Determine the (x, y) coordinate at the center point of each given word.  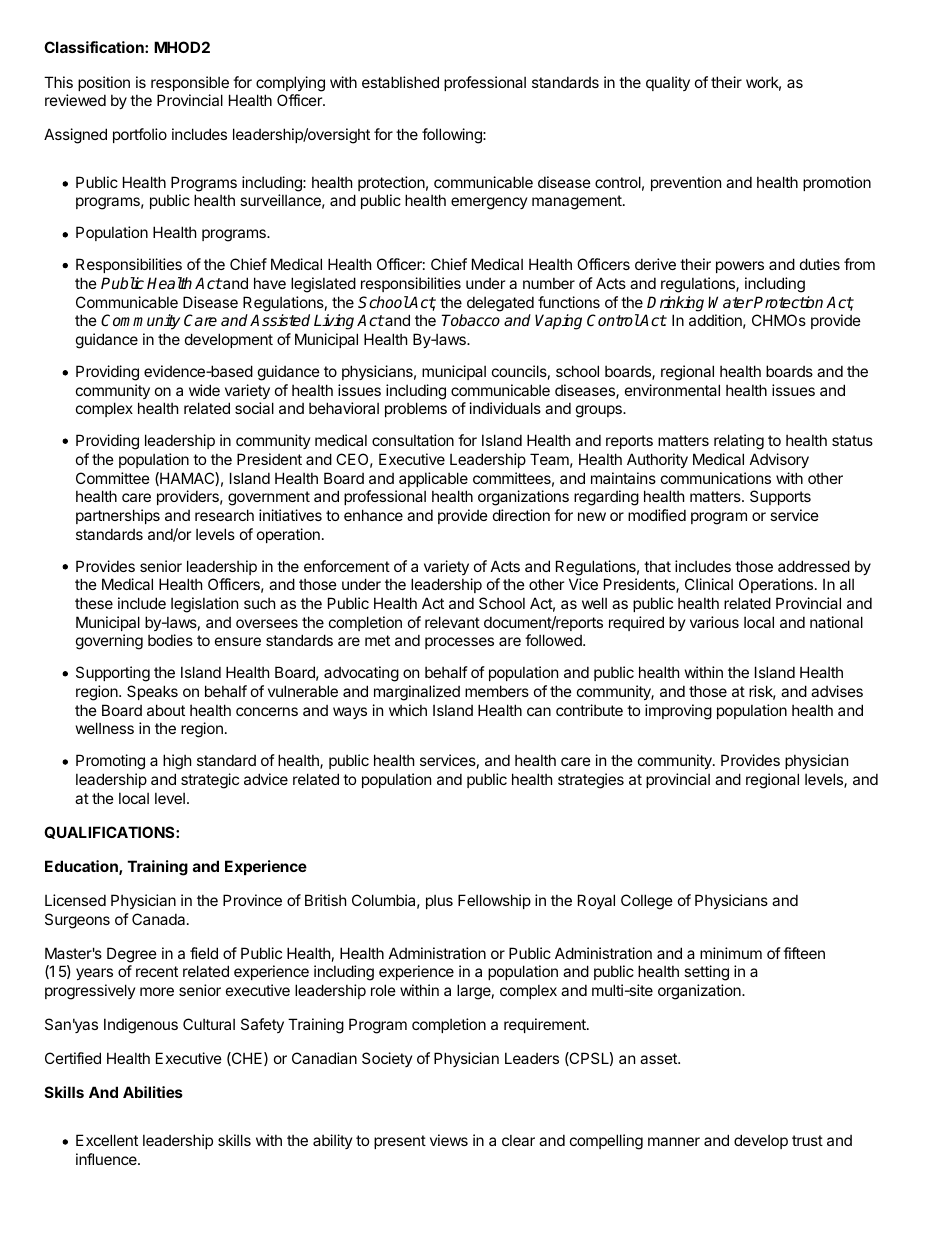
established (400, 82)
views (449, 1140)
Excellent (107, 1140)
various (714, 622)
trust (807, 1140)
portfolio (140, 135)
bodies (170, 640)
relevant (452, 622)
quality (668, 83)
